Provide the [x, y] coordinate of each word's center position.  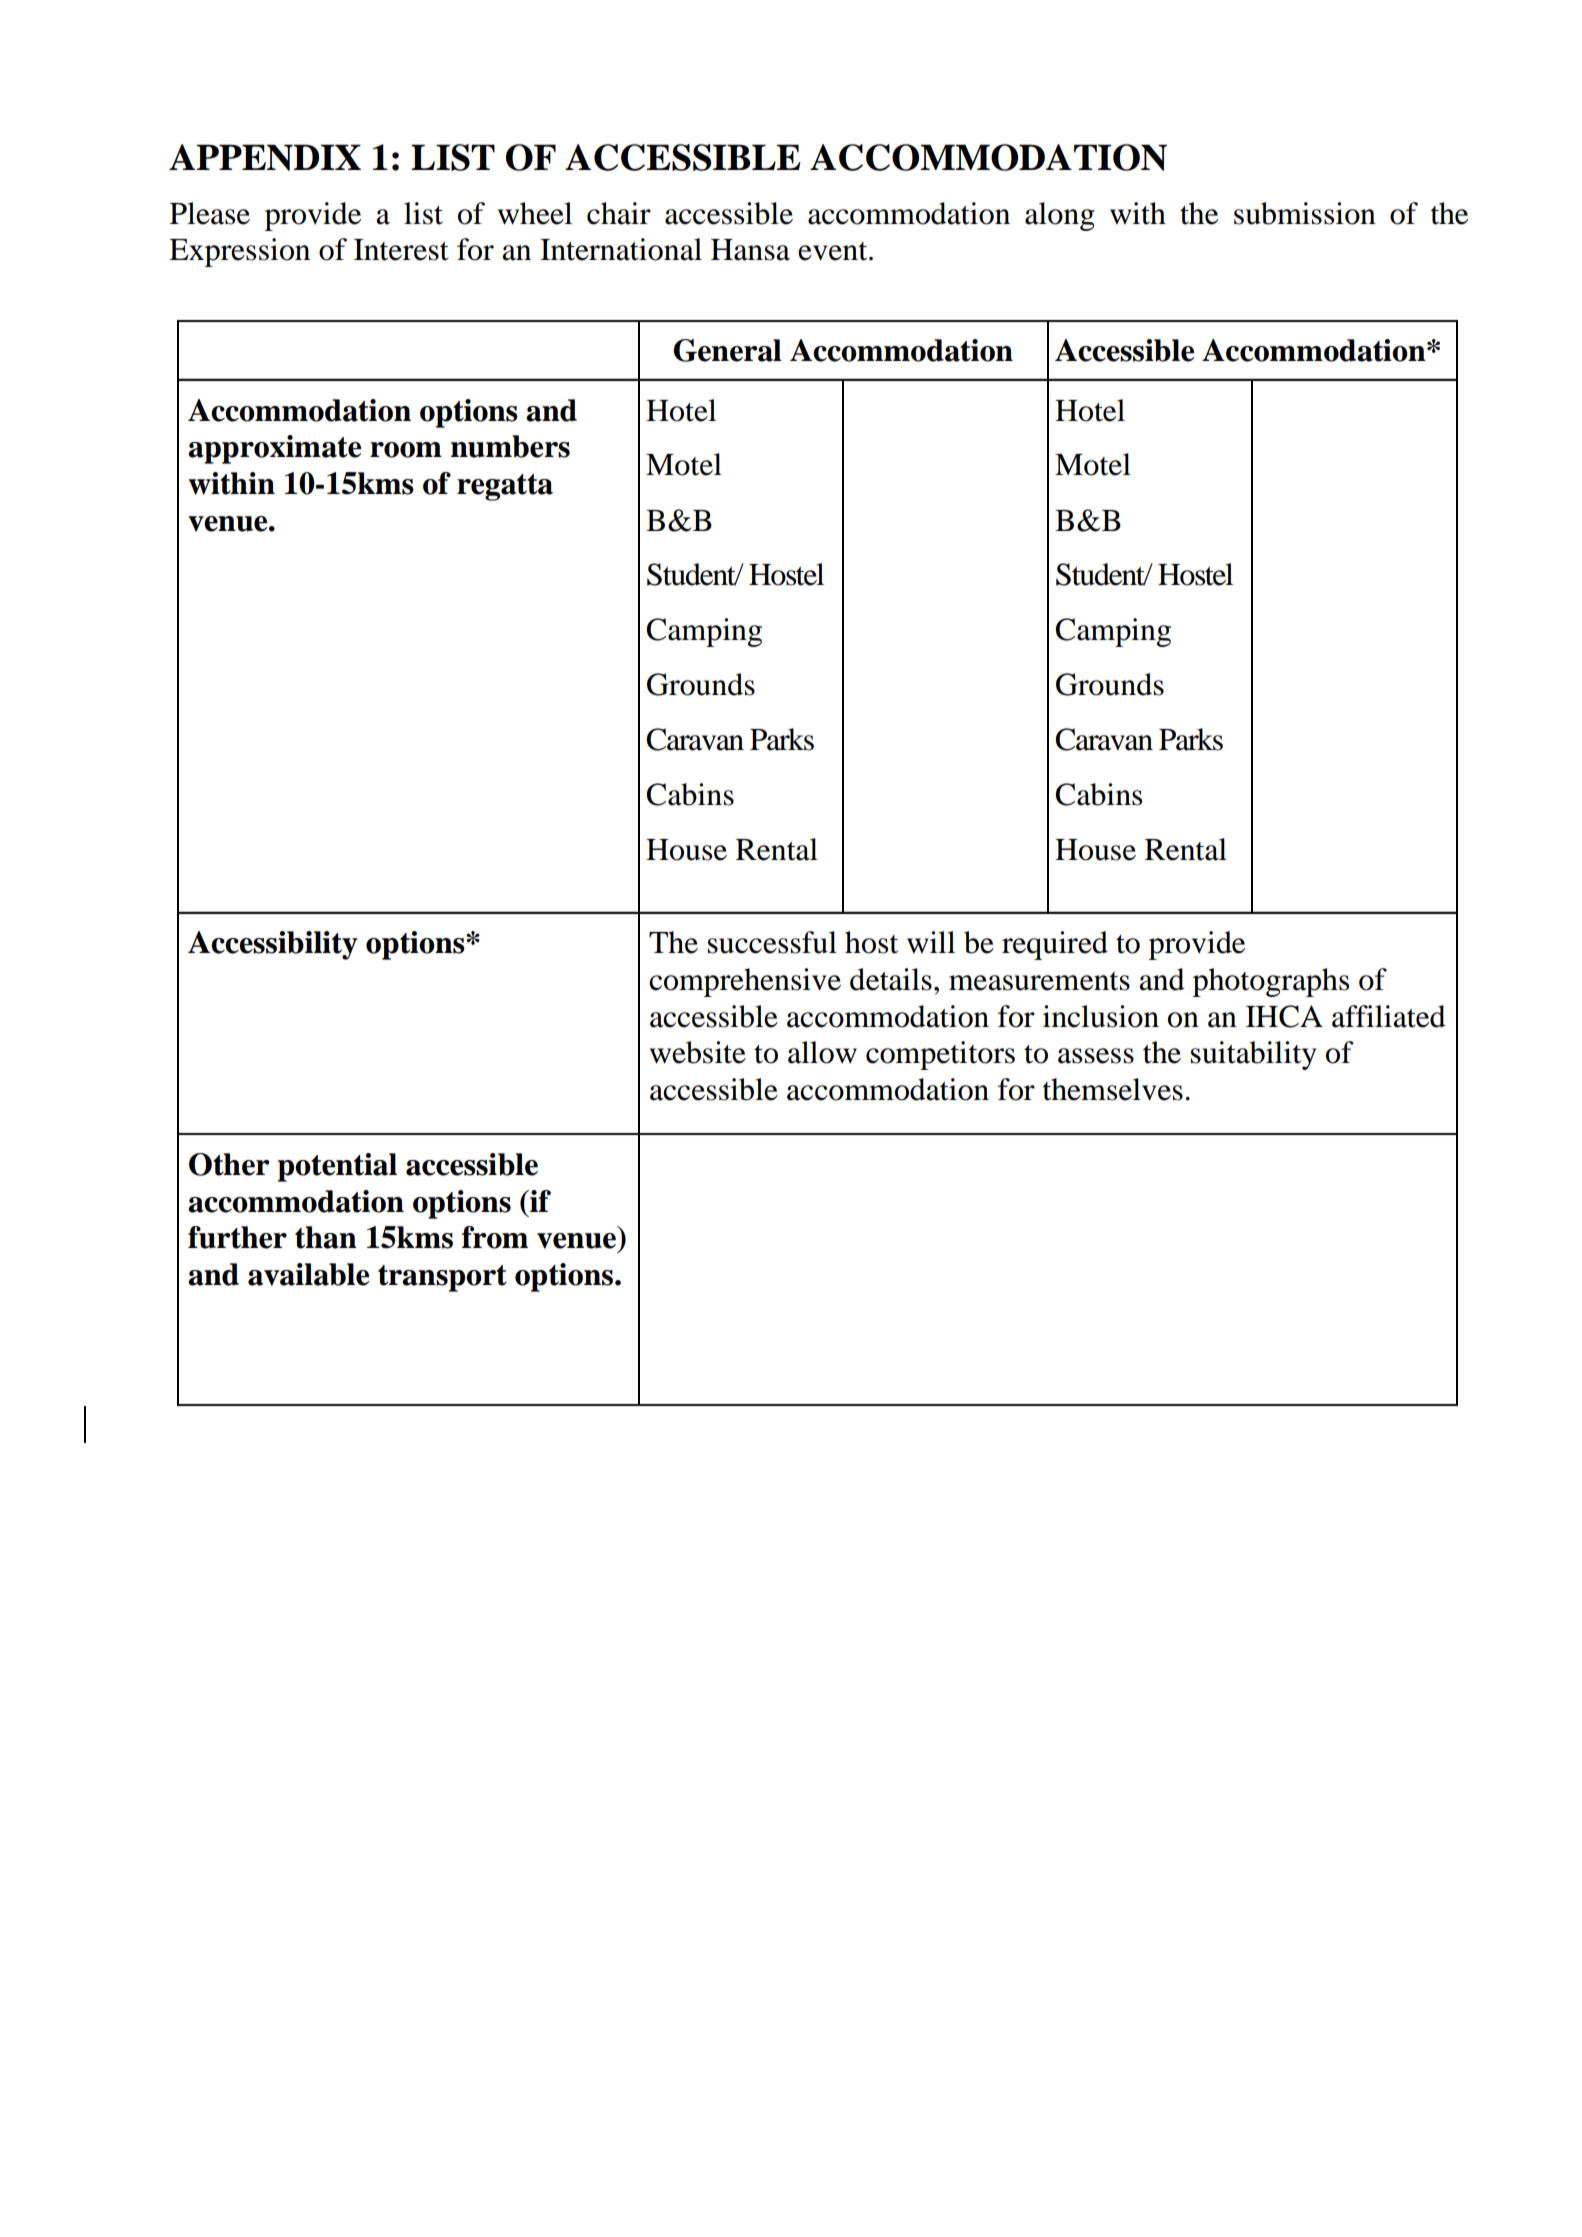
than [326, 1237]
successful [772, 942]
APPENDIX [265, 157]
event [834, 251]
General [727, 350]
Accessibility [273, 945]
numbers [510, 446]
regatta [505, 487]
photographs [1271, 982]
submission [1305, 213]
